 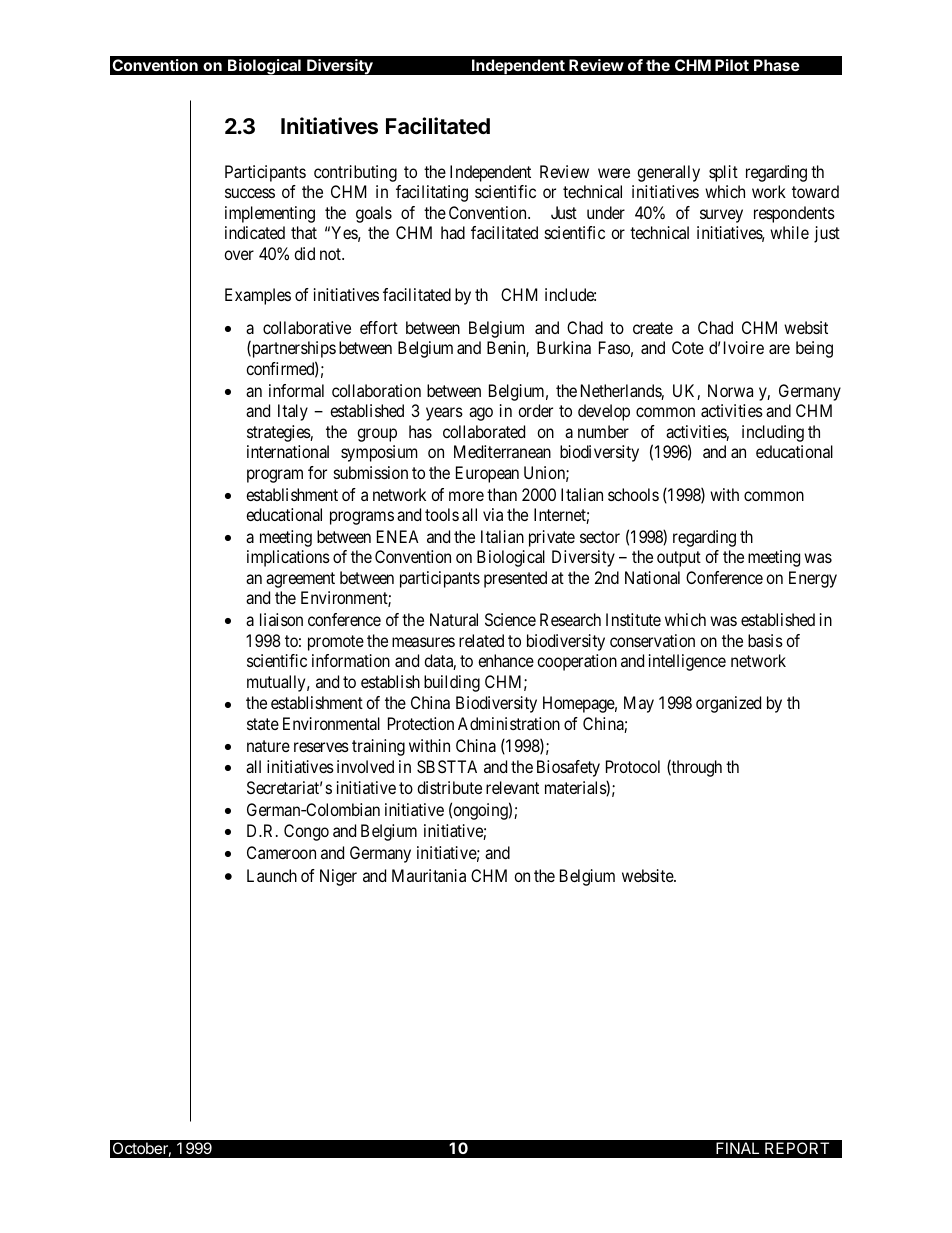 What do you see at coordinates (606, 212) in the page?
I see `under` at bounding box center [606, 212].
